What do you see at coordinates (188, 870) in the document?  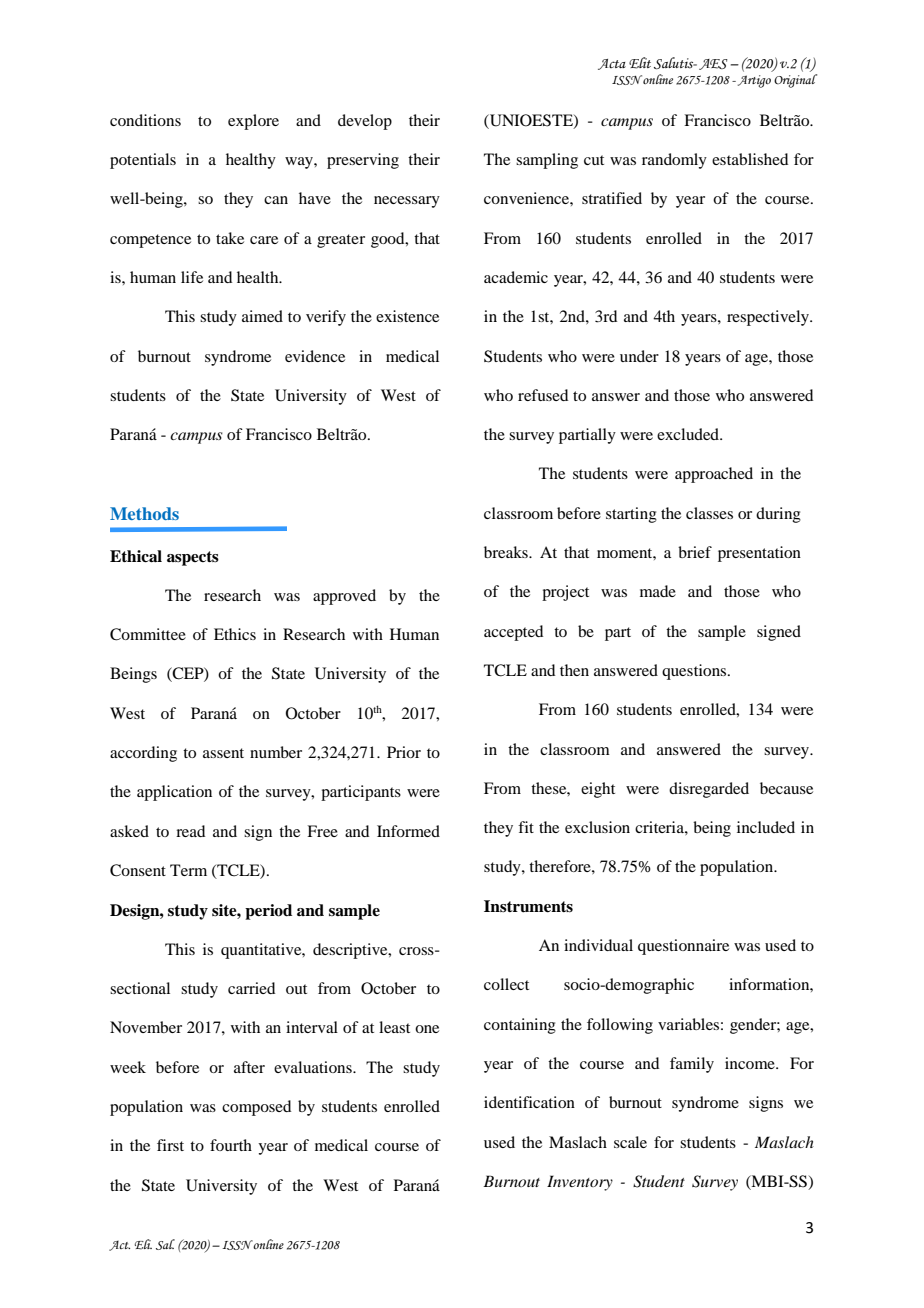 I see `Term` at bounding box center [188, 870].
